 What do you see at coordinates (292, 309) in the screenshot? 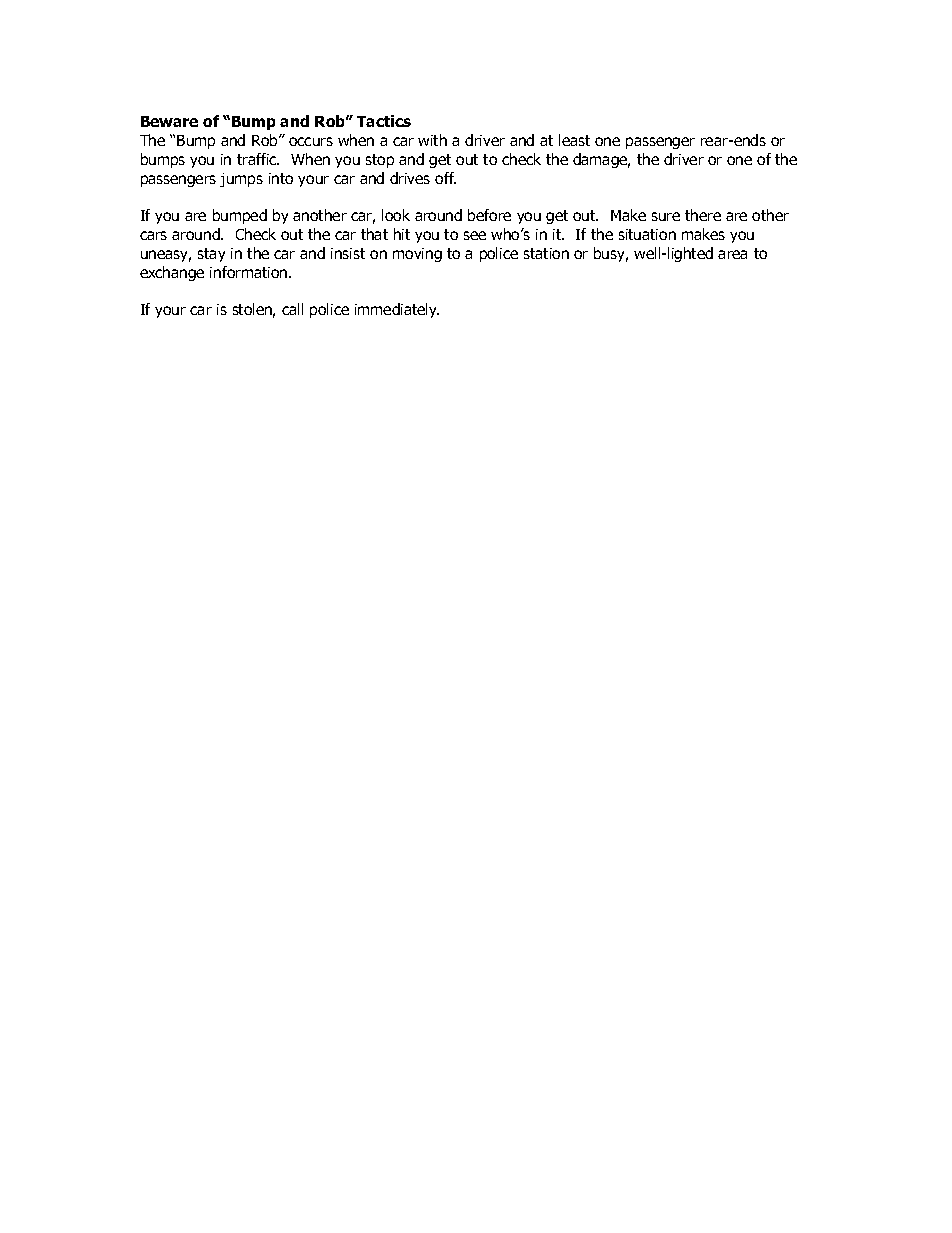
I see `call` at bounding box center [292, 309].
